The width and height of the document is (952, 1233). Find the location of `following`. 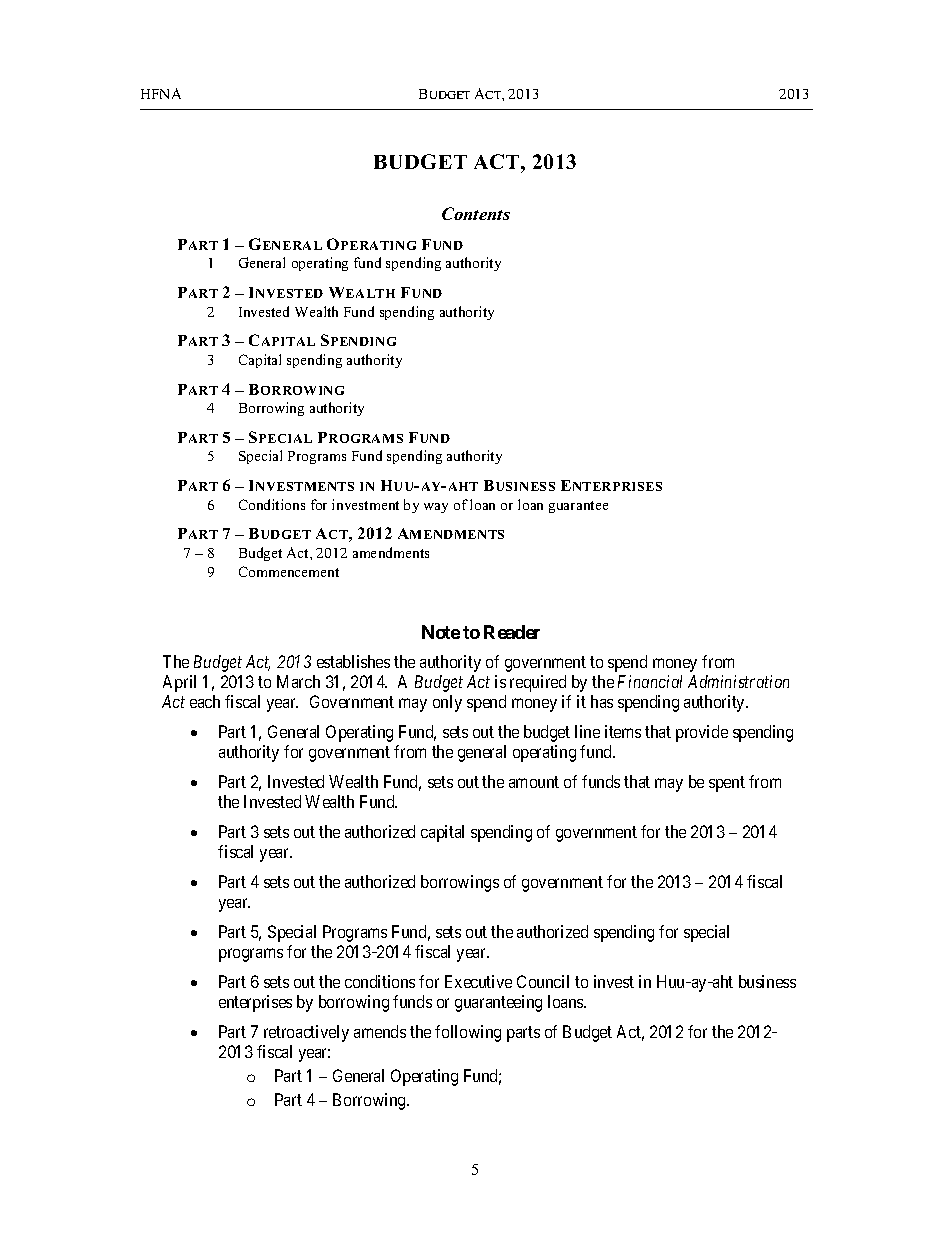

following is located at coordinates (468, 1033).
